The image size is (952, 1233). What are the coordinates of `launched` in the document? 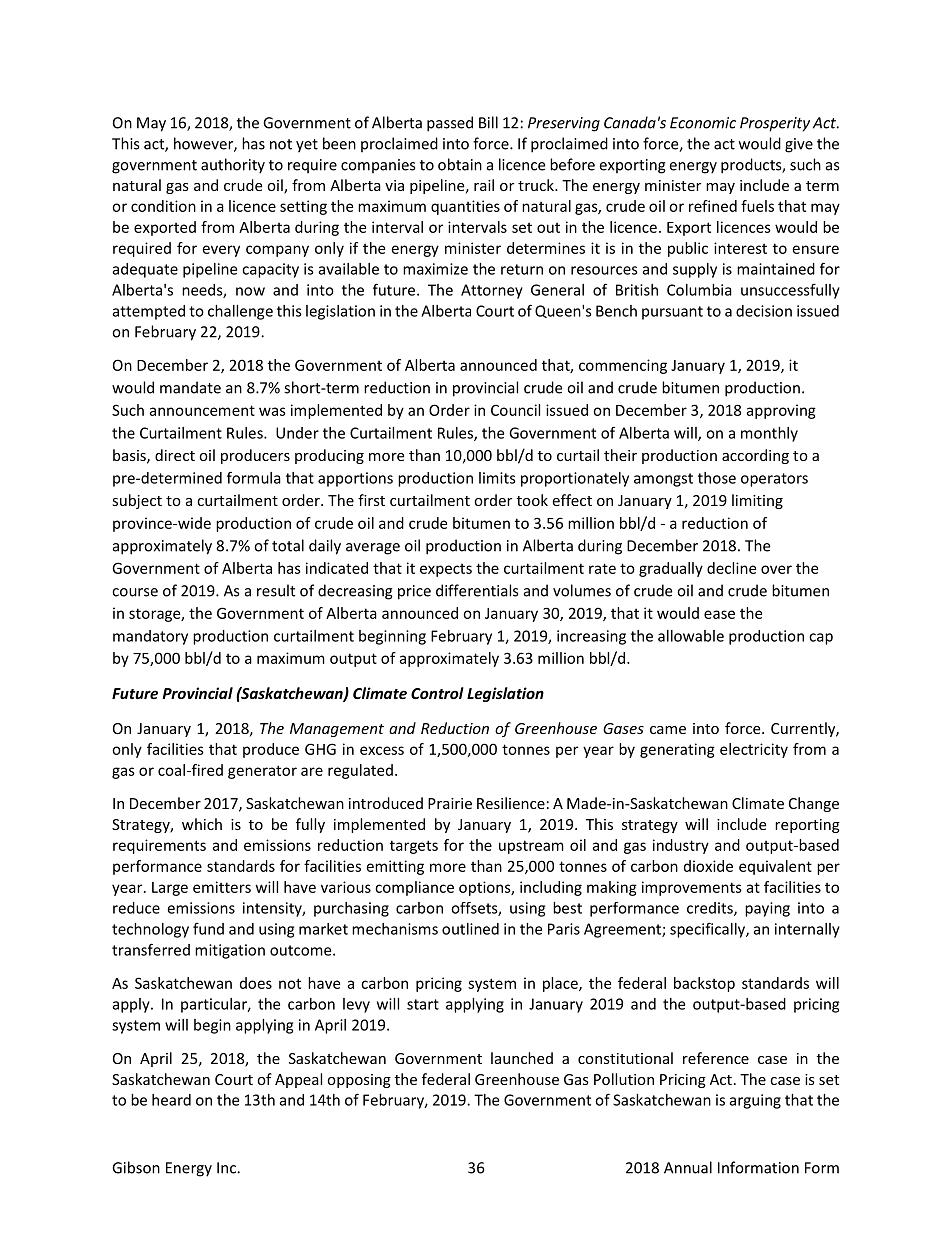 It's located at (522, 1058).
